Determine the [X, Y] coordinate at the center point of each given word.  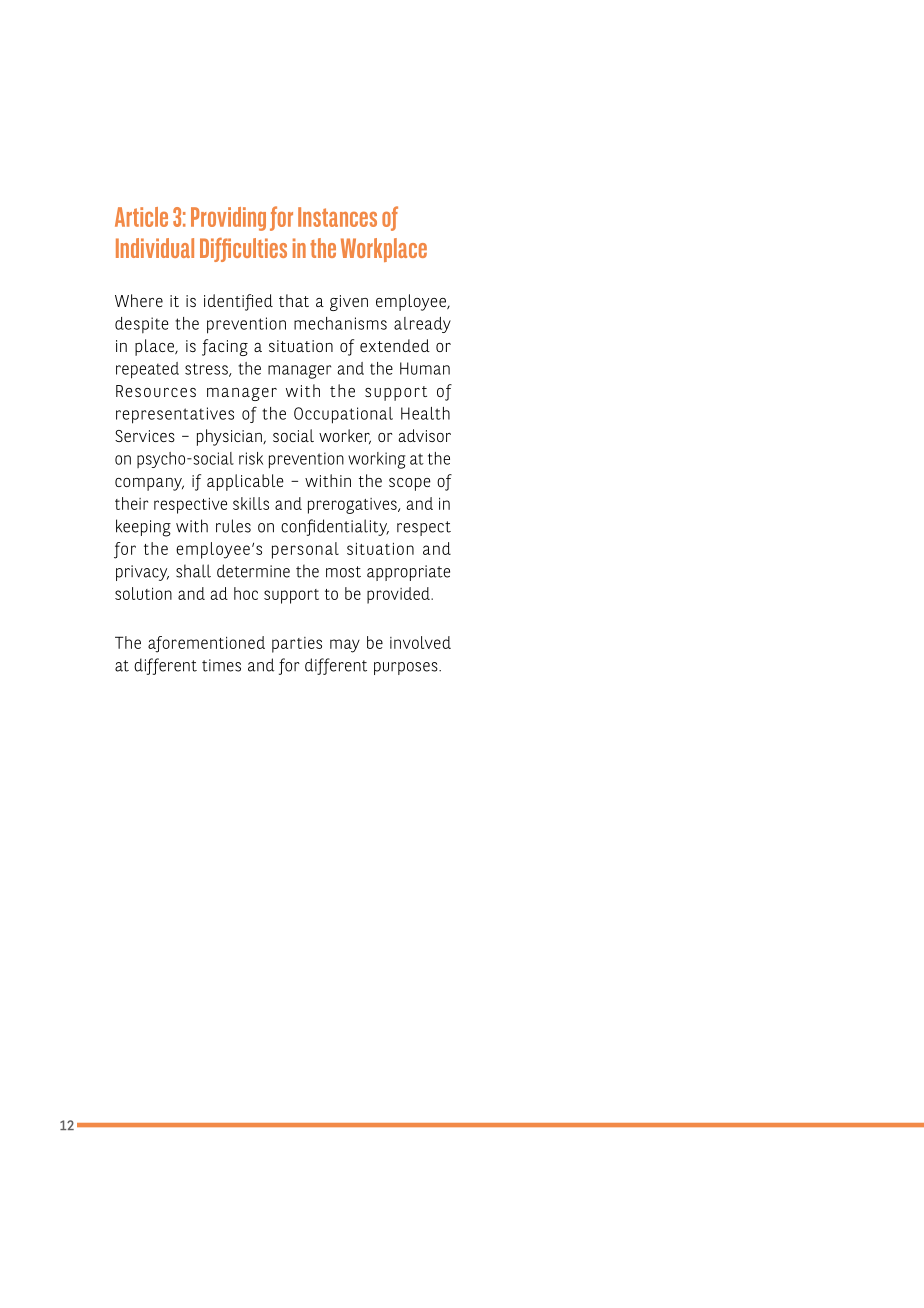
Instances [337, 217]
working [376, 460]
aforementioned [206, 644]
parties [297, 645]
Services [145, 436]
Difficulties [243, 250]
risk [251, 458]
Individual [155, 248]
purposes [407, 668]
